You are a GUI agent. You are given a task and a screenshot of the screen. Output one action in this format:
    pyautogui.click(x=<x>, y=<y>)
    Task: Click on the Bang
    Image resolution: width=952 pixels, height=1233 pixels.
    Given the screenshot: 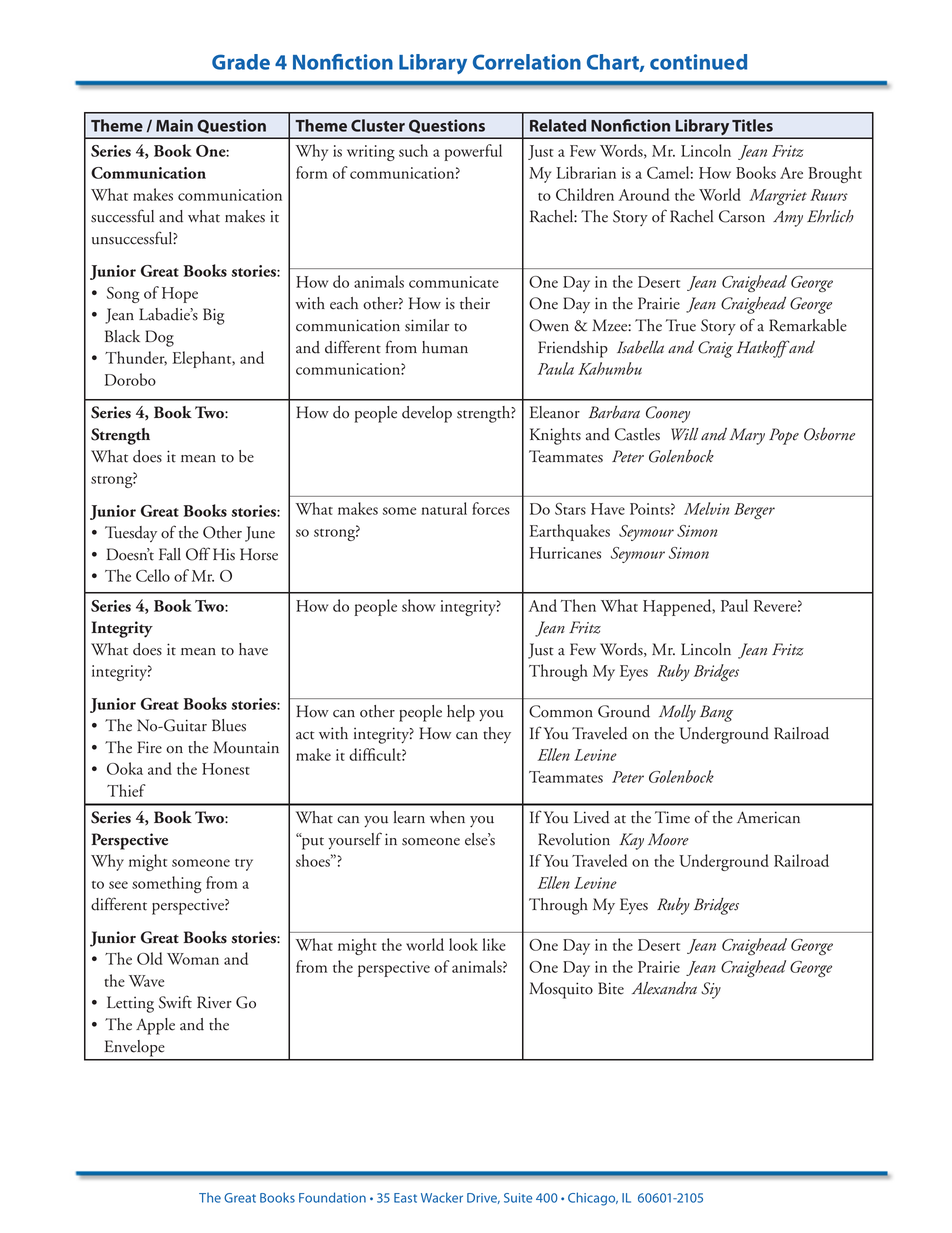 What is the action you would take?
    pyautogui.click(x=716, y=713)
